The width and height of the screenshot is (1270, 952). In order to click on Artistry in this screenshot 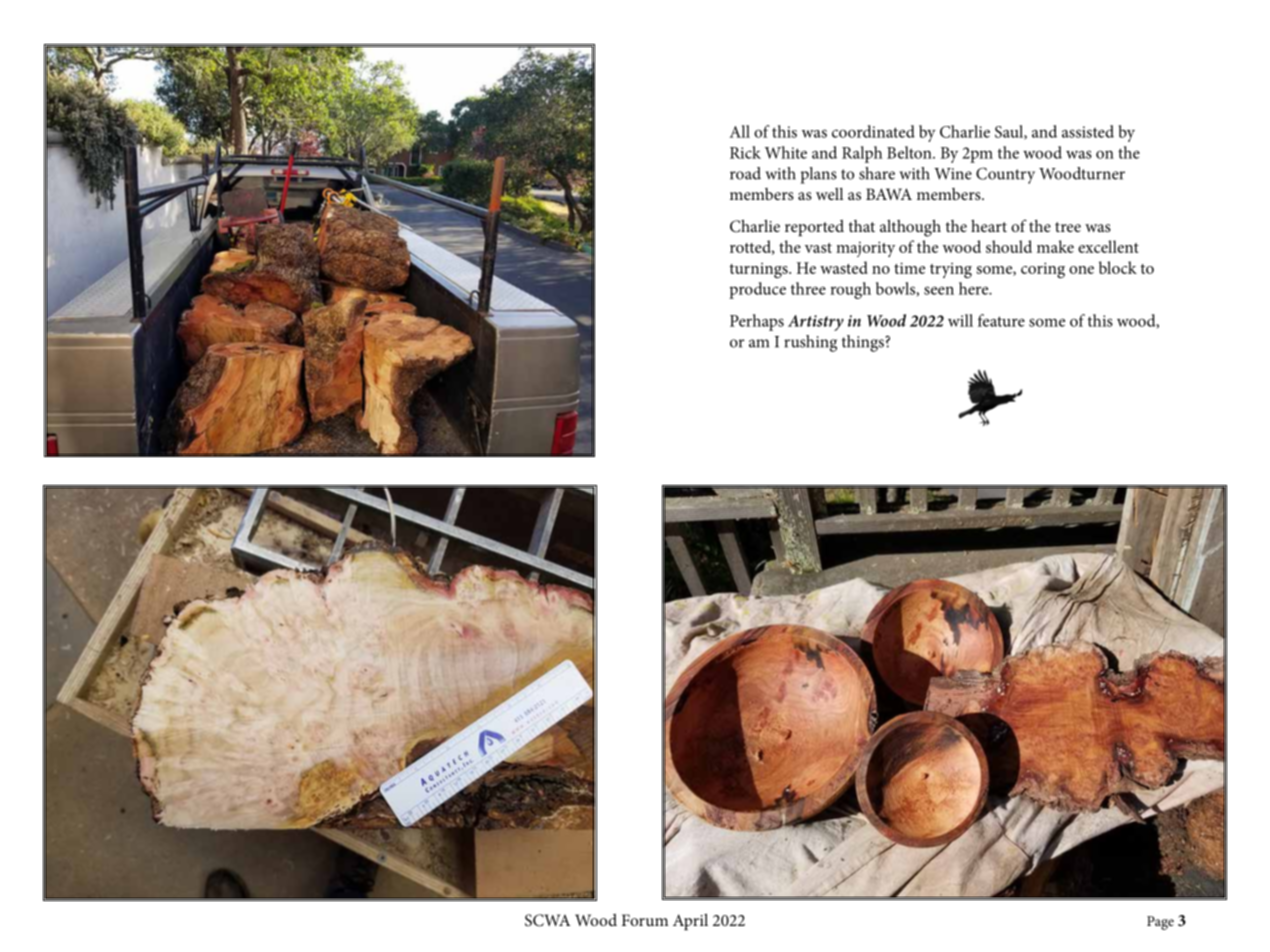, I will do `click(816, 323)`.
